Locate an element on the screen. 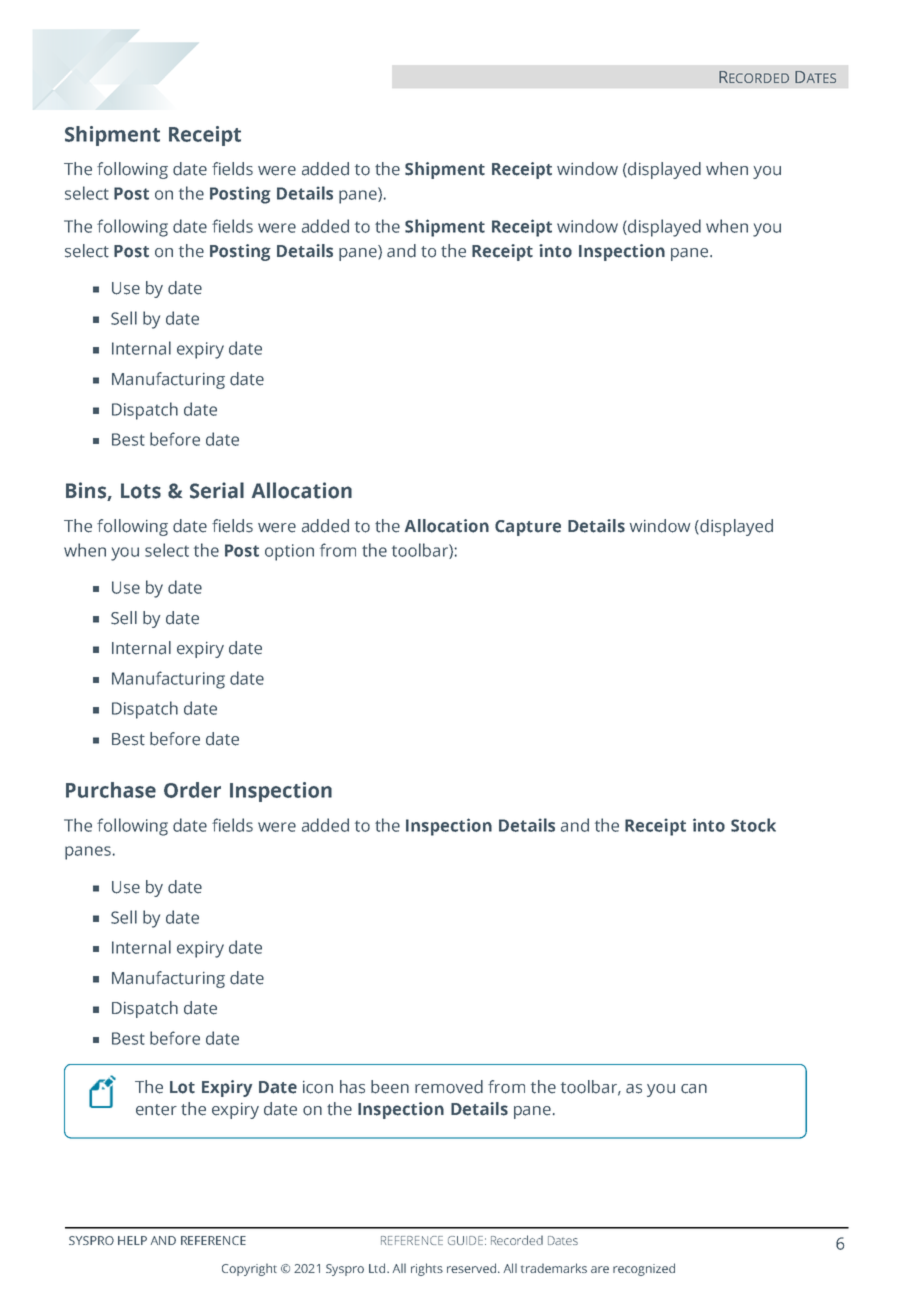 The height and width of the screenshot is (1308, 924). rights is located at coordinates (427, 1269).
